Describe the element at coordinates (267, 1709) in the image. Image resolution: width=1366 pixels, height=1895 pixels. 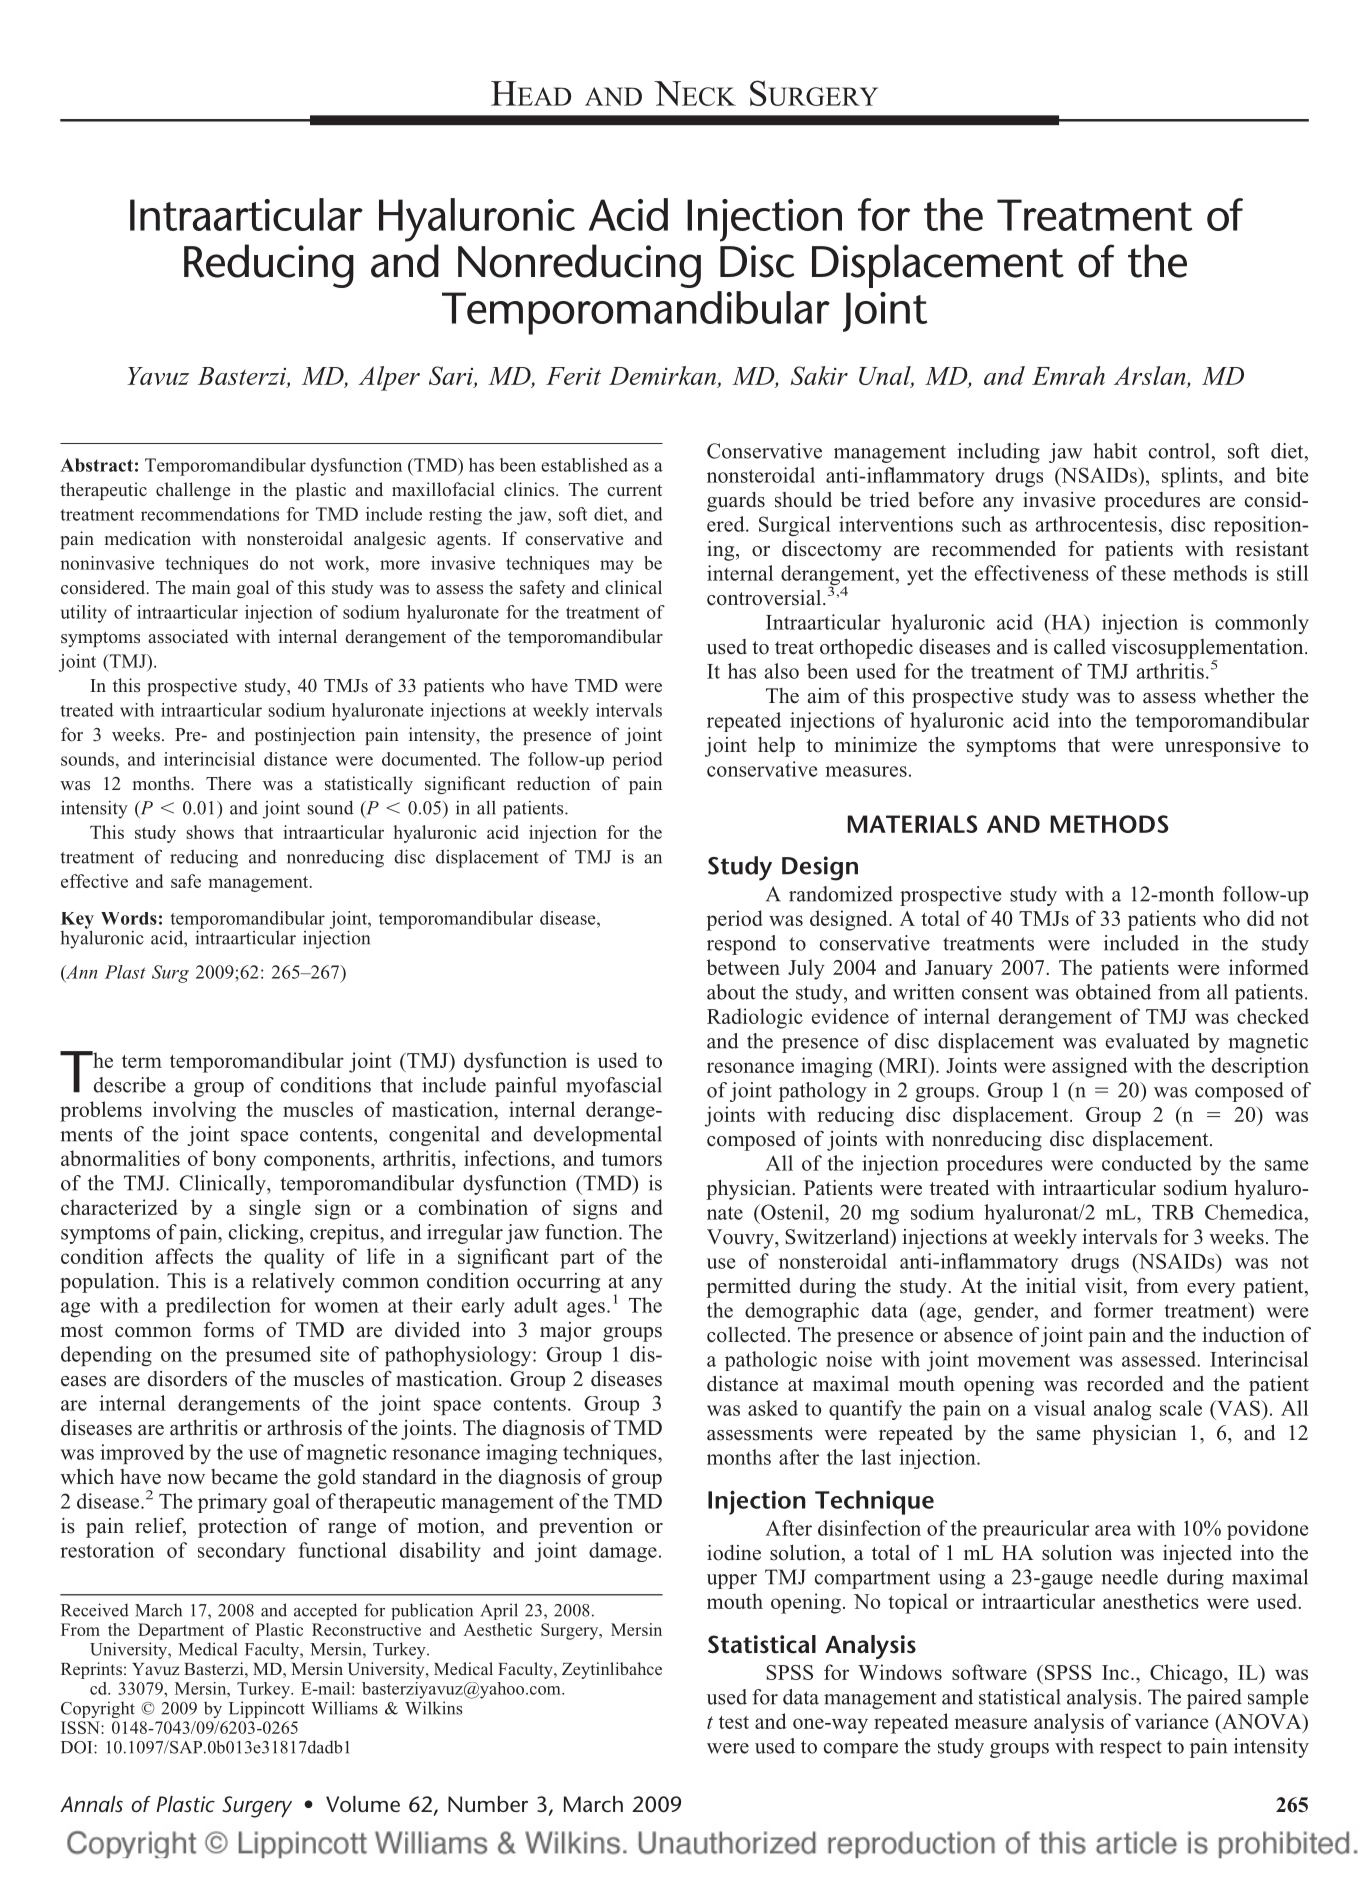
I see `Lippincott` at that location.
